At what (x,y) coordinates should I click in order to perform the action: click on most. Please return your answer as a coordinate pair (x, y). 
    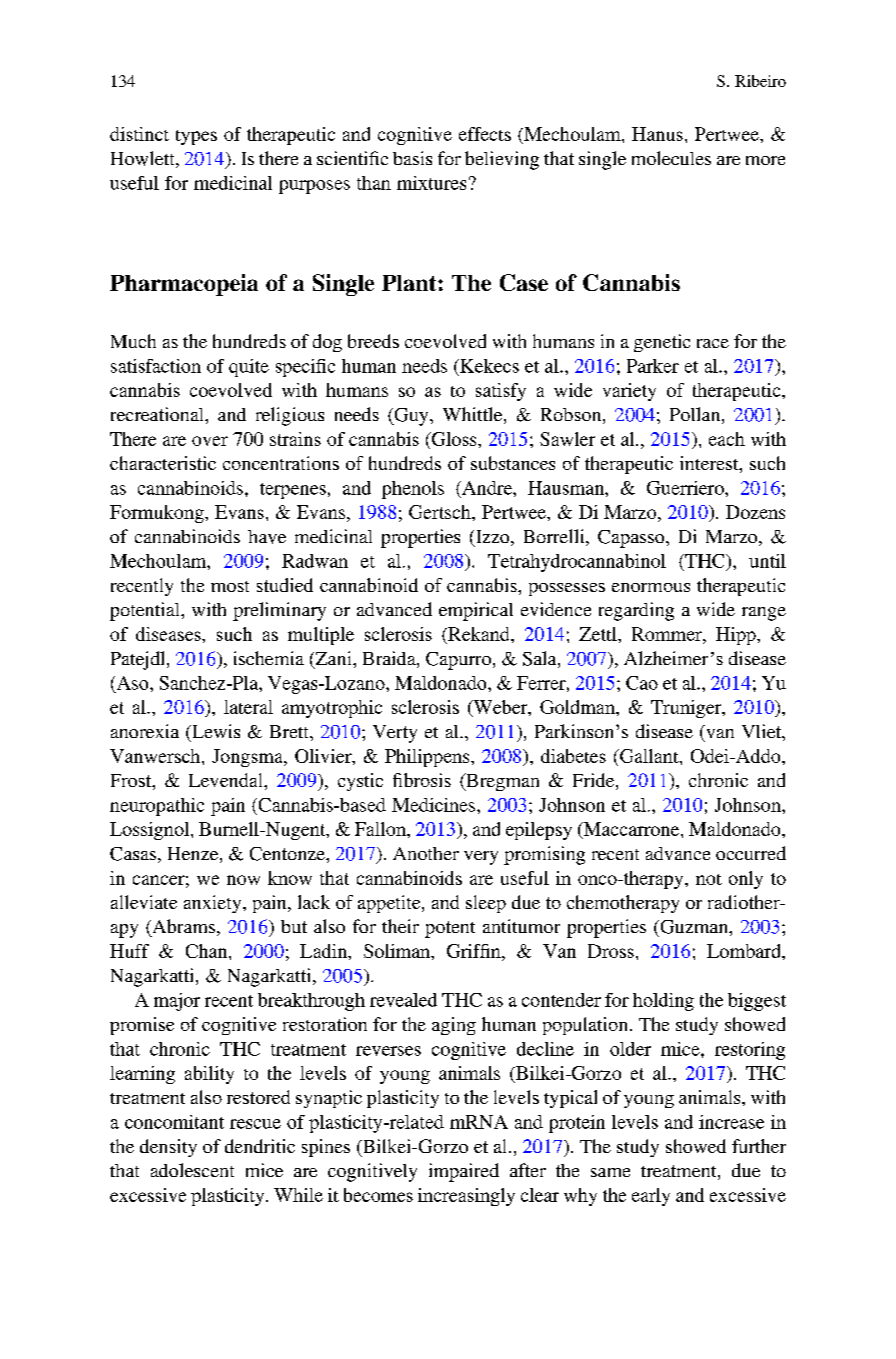
    Looking at the image, I should click on (230, 586).
